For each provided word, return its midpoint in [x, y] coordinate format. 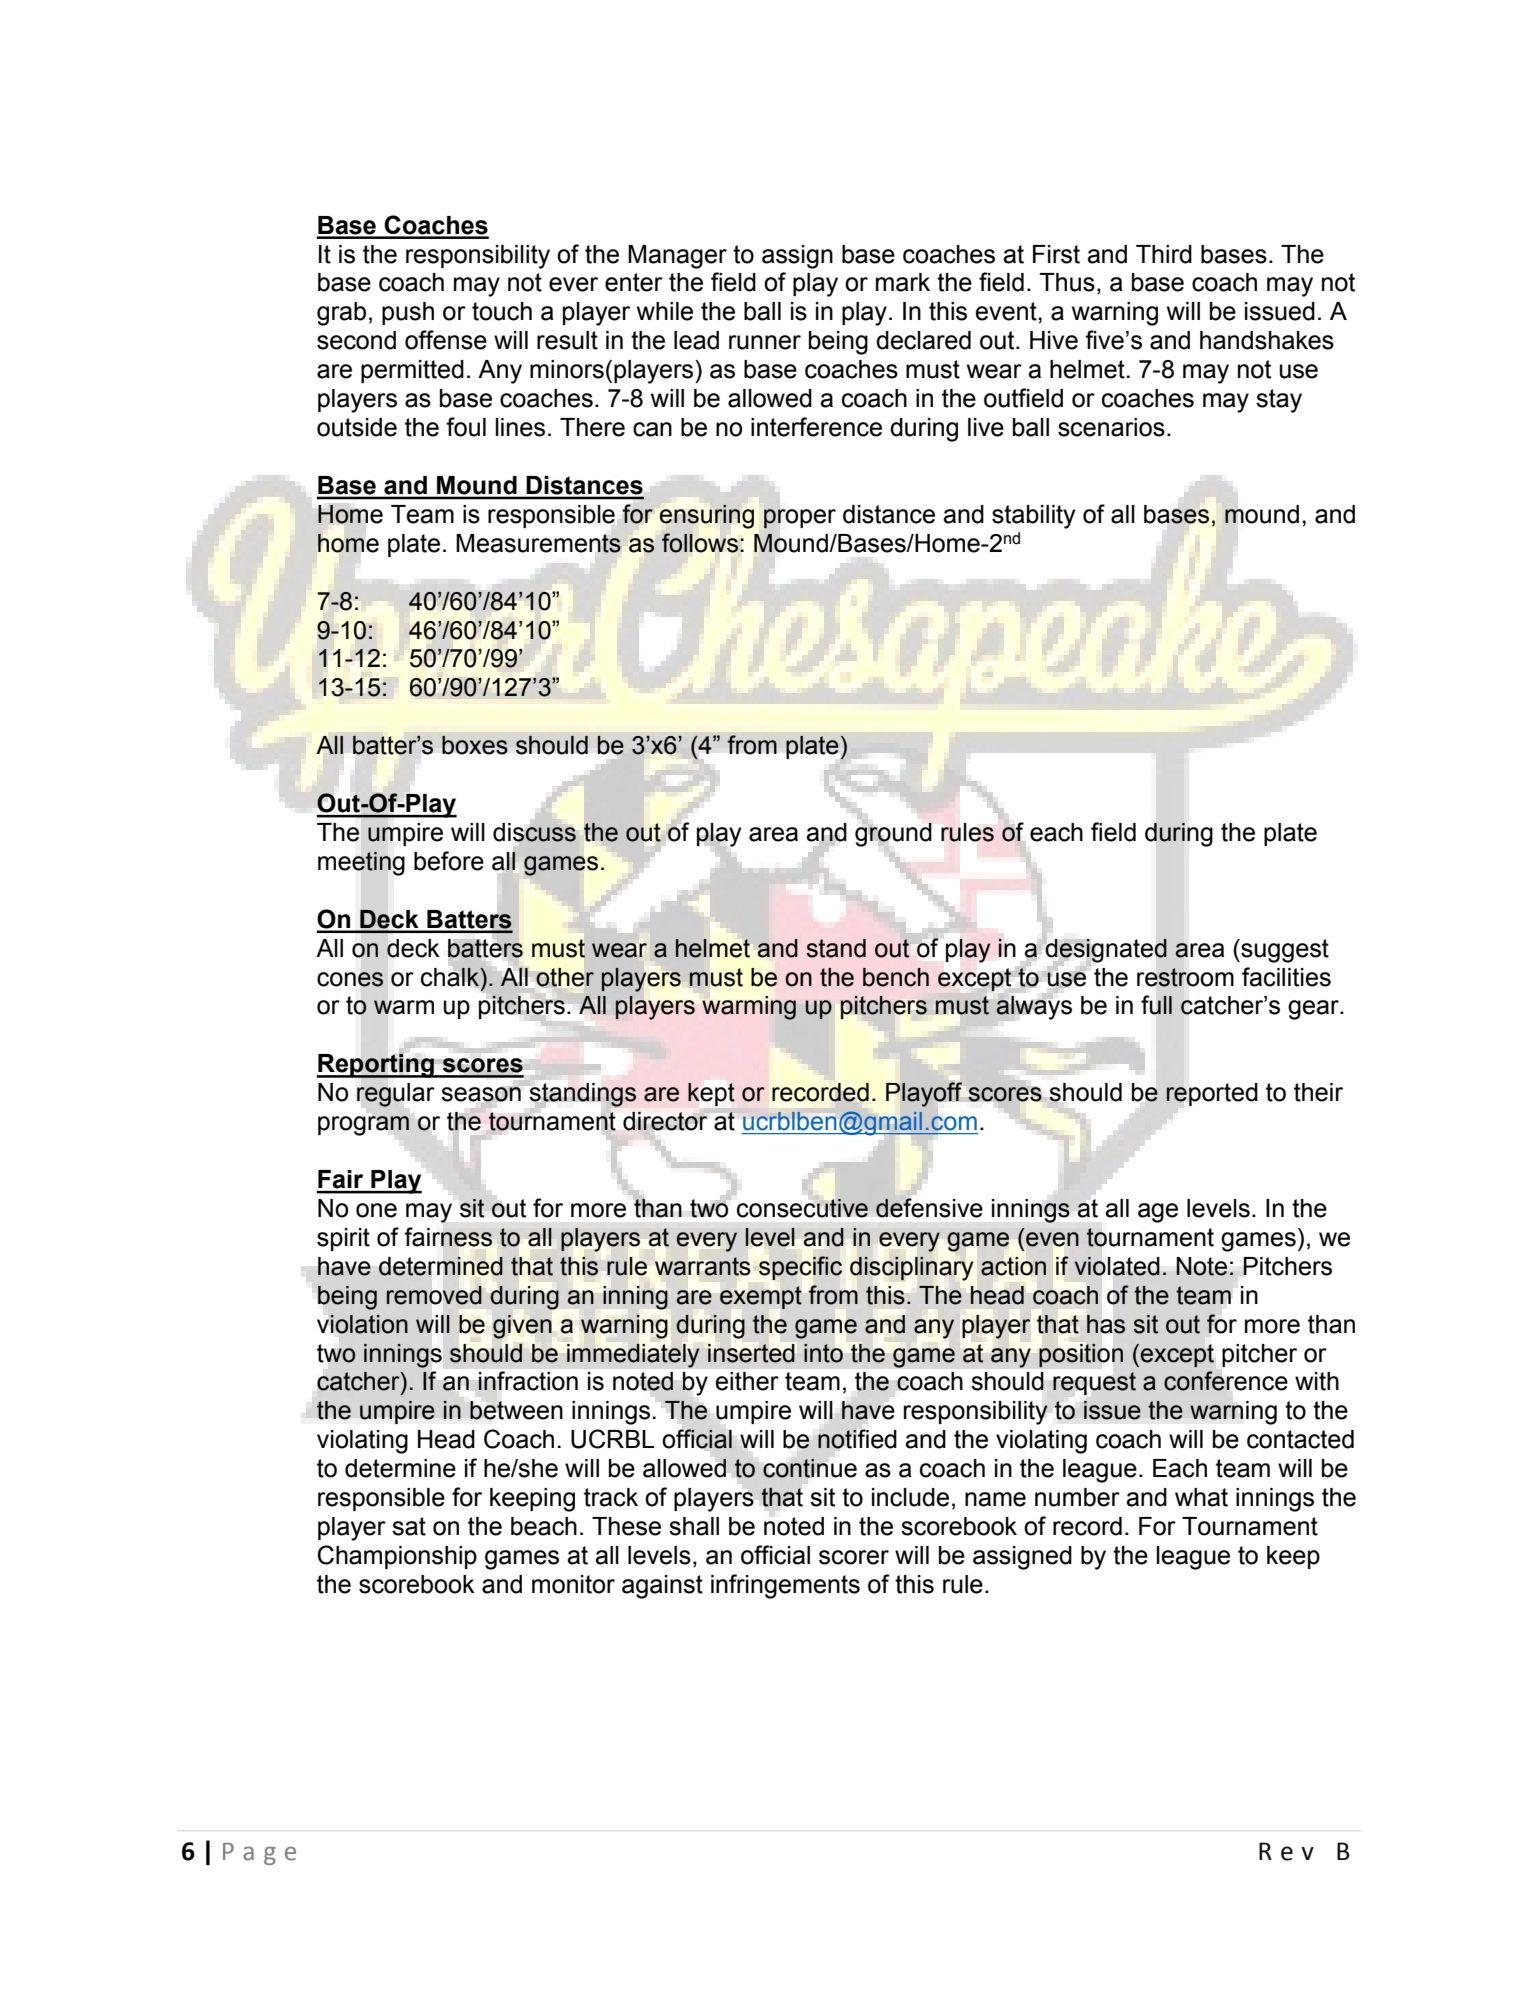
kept [711, 1094]
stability [1033, 517]
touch [502, 311]
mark [903, 282]
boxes [475, 745]
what [1201, 1497]
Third [1164, 254]
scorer [854, 1557]
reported [1212, 1094]
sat [409, 1526]
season [482, 1094]
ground [893, 833]
